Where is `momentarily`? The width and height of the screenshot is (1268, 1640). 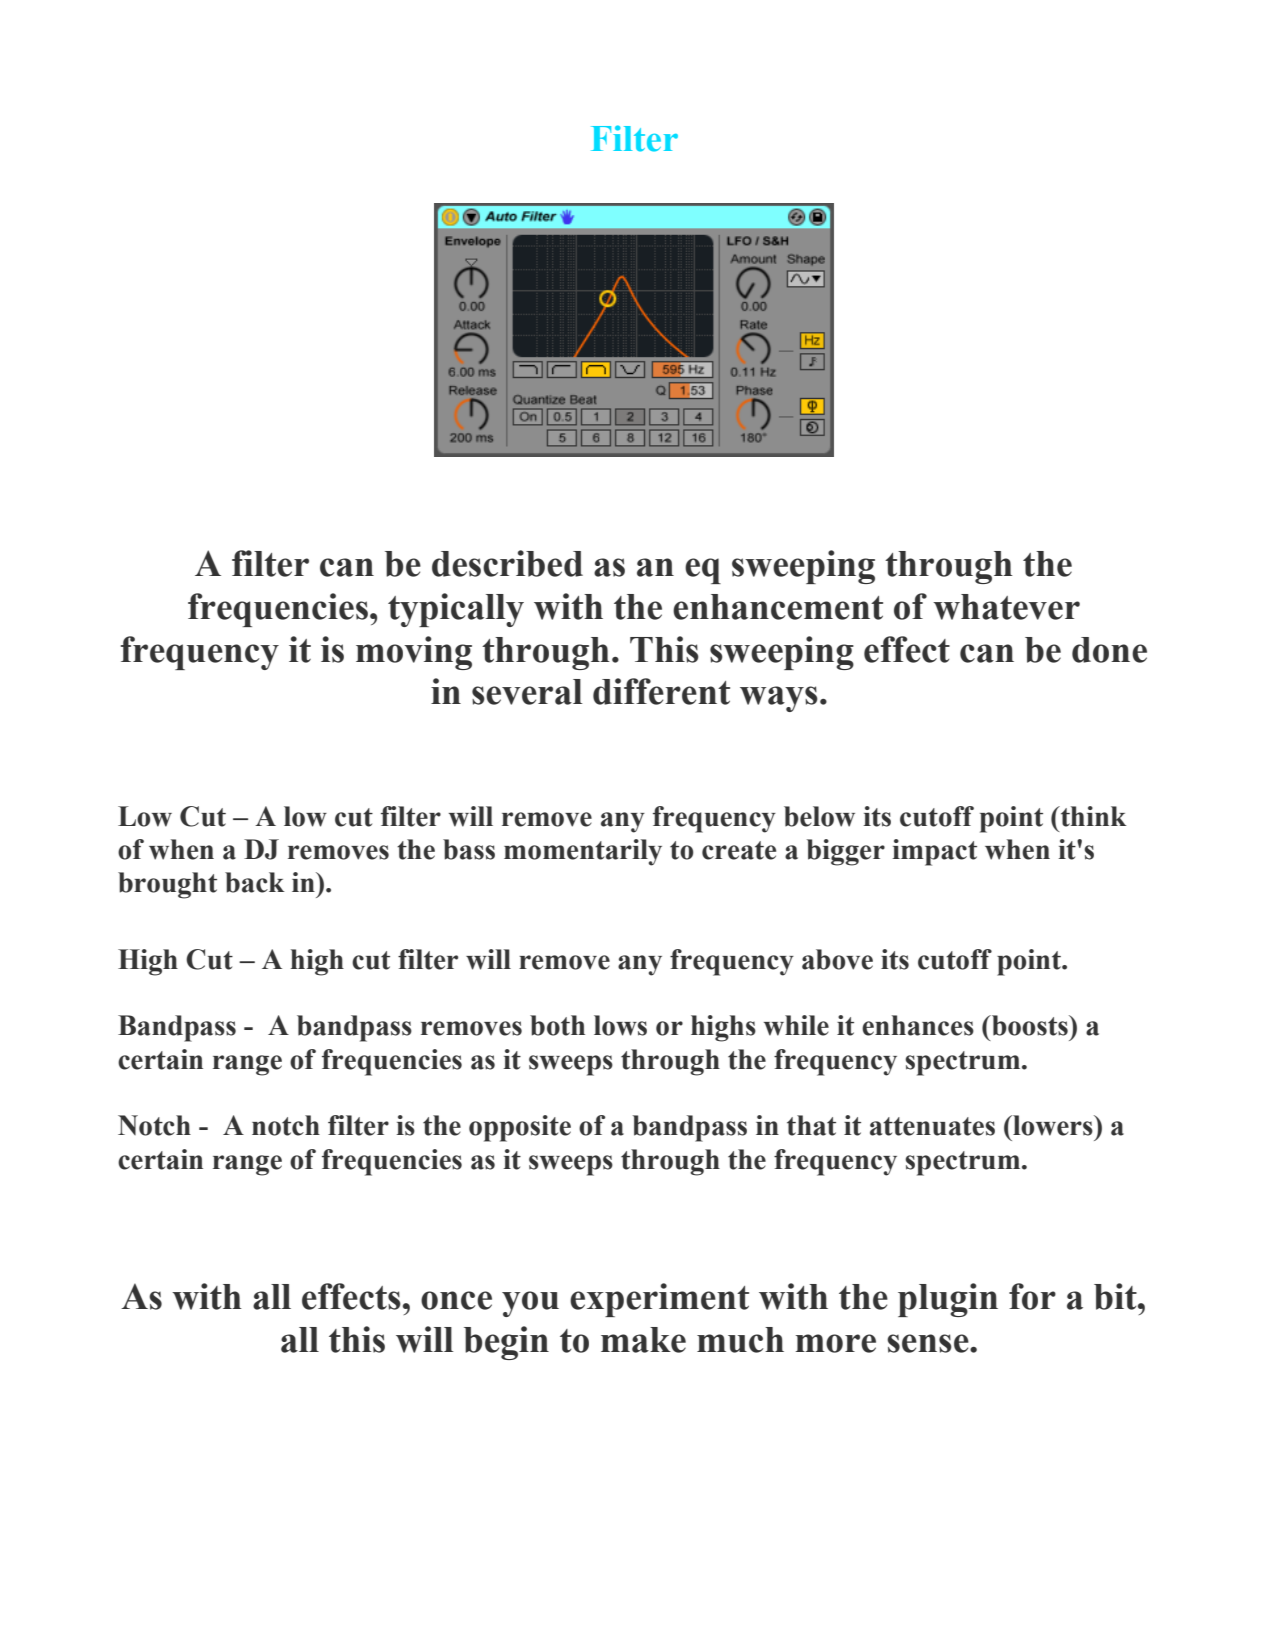
momentarily is located at coordinates (583, 852).
